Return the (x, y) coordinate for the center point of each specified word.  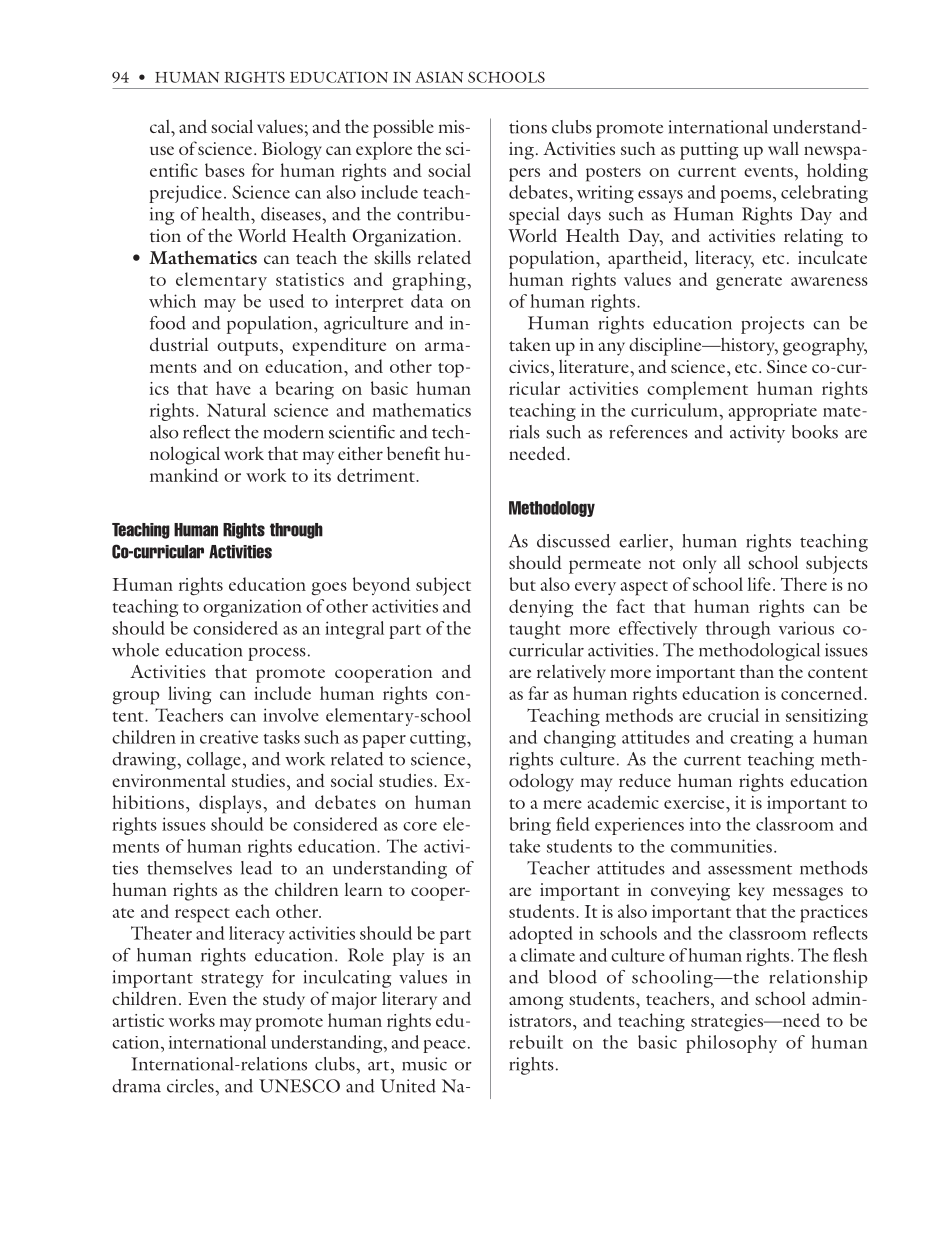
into (705, 824)
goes (329, 588)
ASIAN (439, 77)
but (522, 584)
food (168, 323)
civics (529, 366)
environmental (169, 780)
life (759, 584)
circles (191, 1086)
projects (772, 325)
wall (783, 148)
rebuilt (536, 1042)
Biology (292, 151)
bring (530, 826)
